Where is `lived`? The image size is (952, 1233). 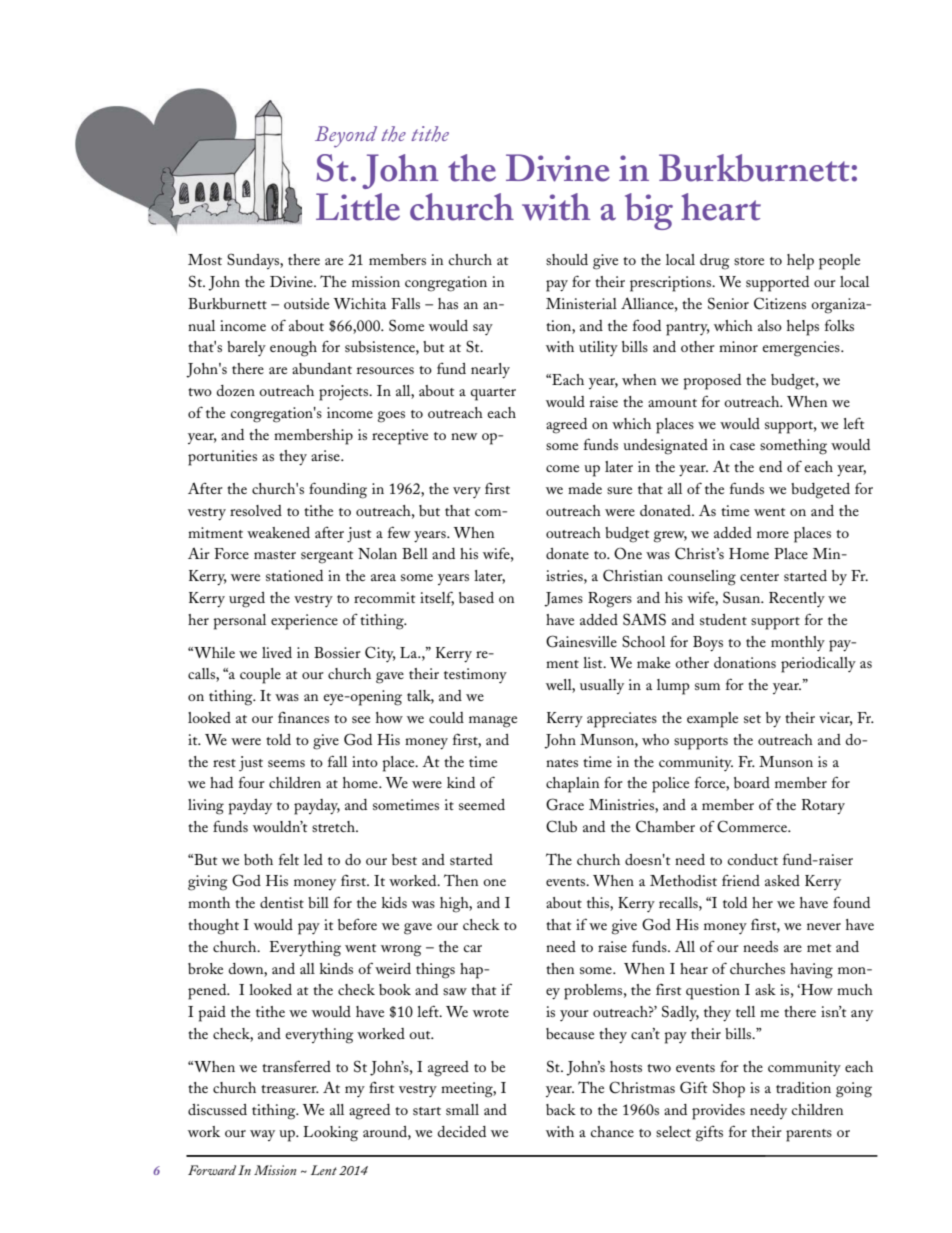 lived is located at coordinates (277, 652).
